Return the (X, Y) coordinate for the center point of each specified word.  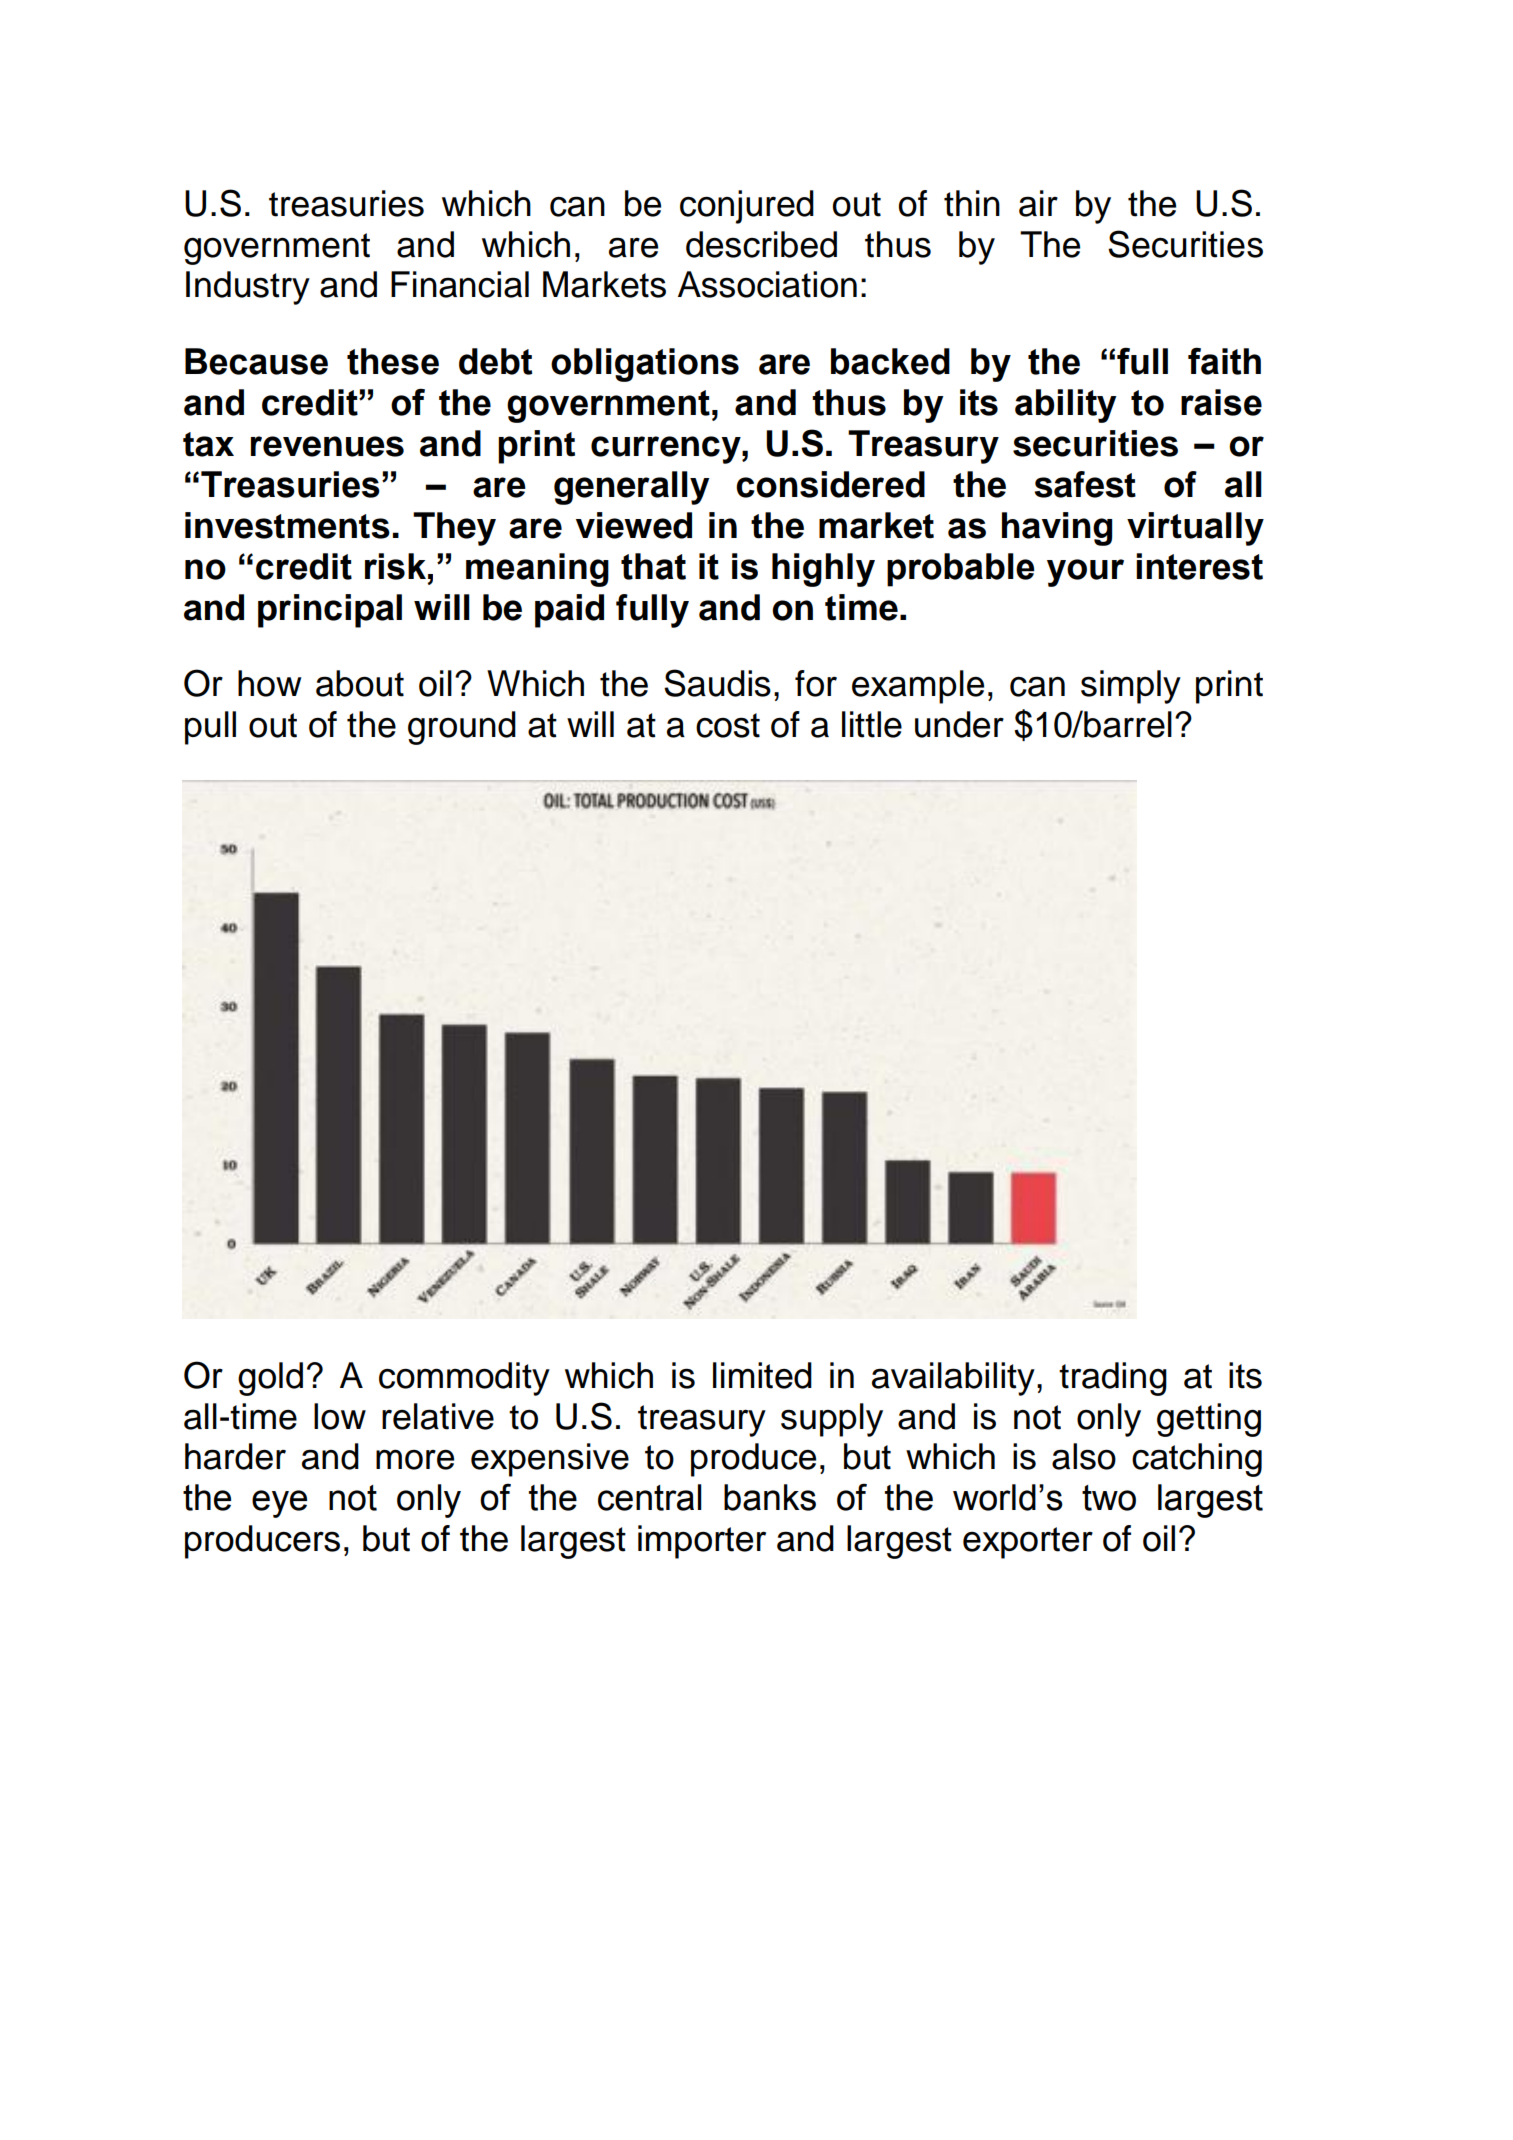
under (959, 724)
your (1085, 573)
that (653, 566)
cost (728, 725)
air (1038, 203)
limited (762, 1375)
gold (270, 1379)
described (761, 244)
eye (279, 1504)
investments (287, 525)
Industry (248, 288)
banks (770, 1497)
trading (1113, 1379)
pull (210, 728)
